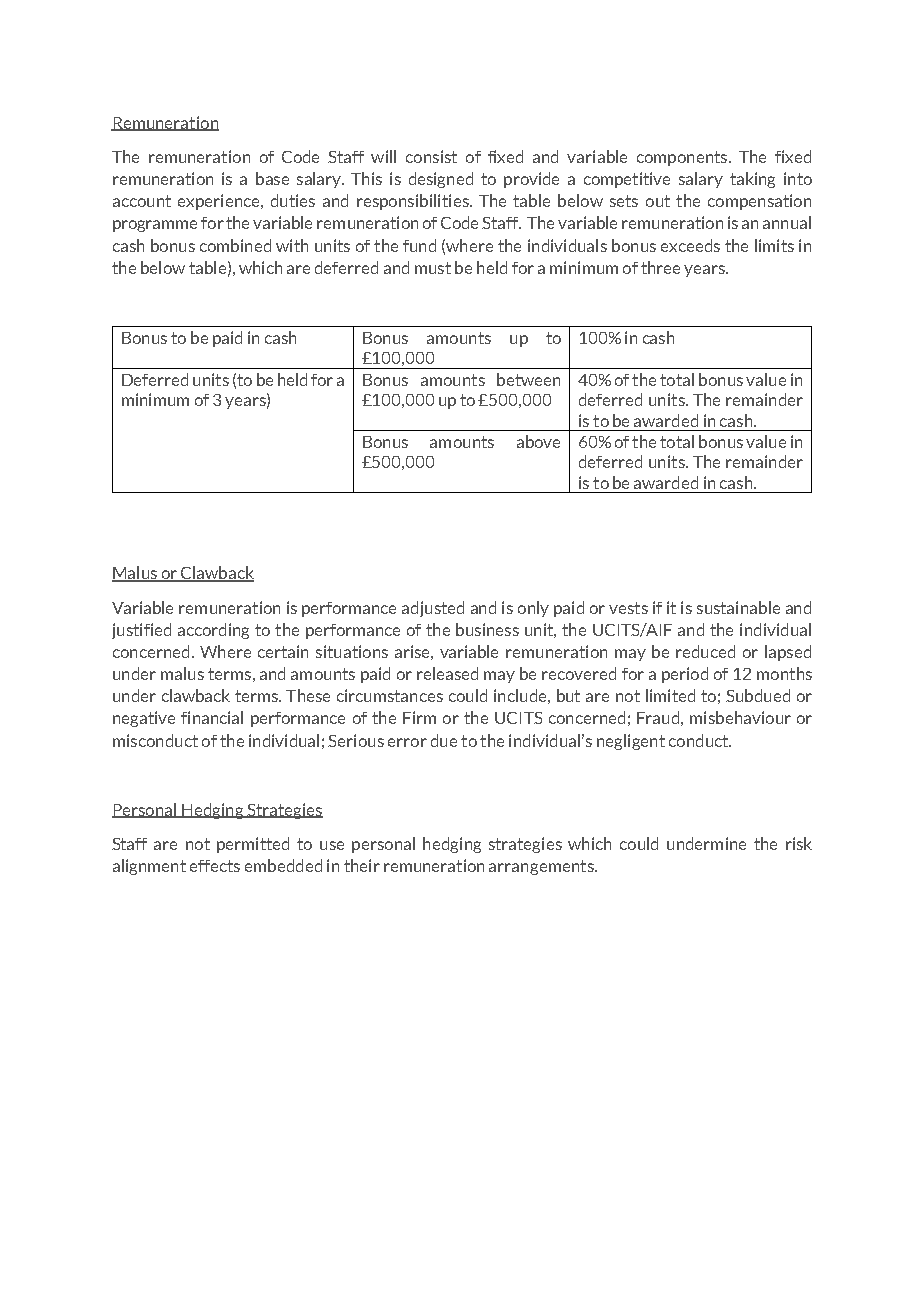 The height and width of the page is (1308, 924). What do you see at coordinates (213, 631) in the page?
I see `according` at bounding box center [213, 631].
